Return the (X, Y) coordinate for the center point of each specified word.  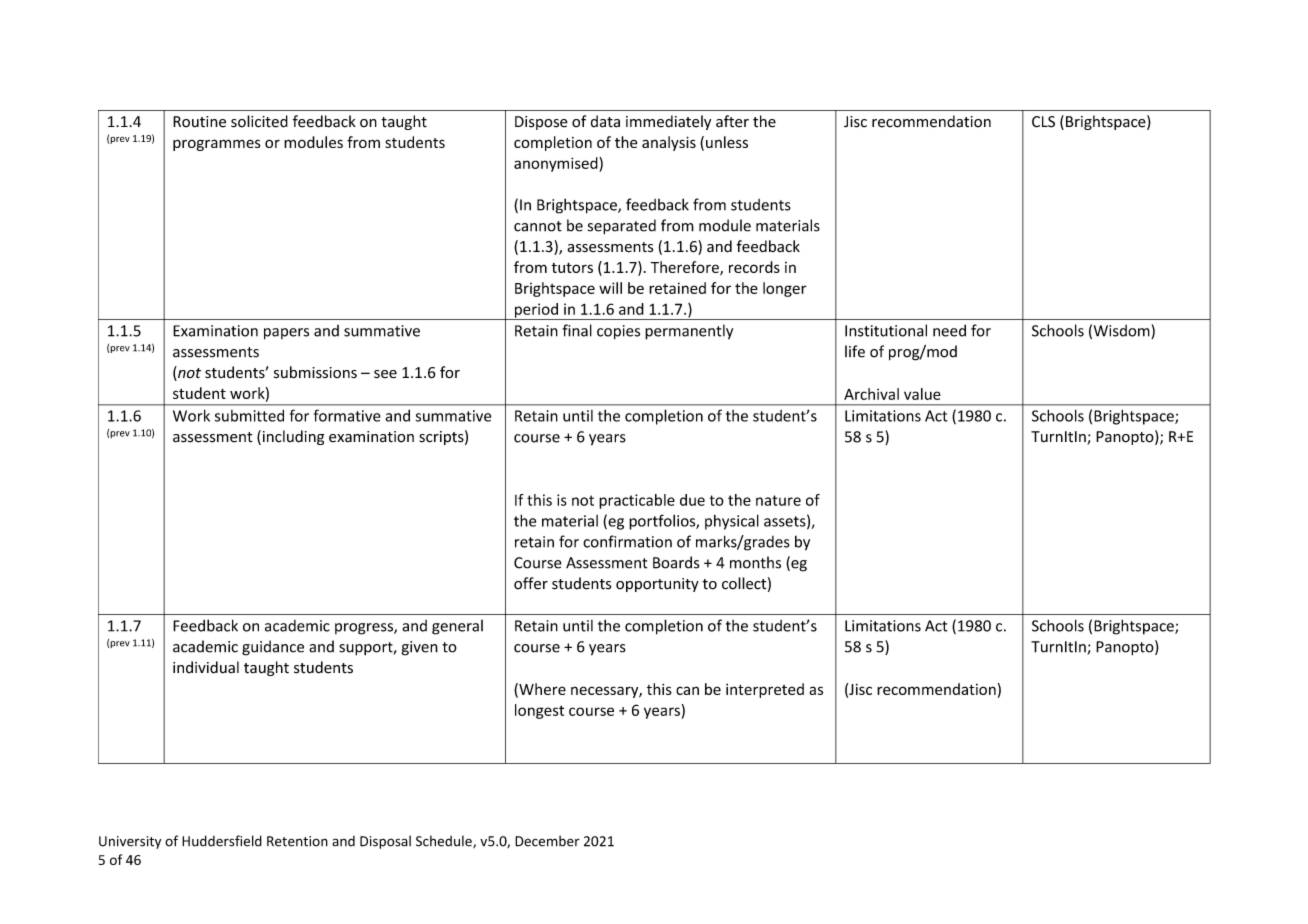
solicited (259, 121)
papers (286, 334)
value (922, 394)
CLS (1043, 122)
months (755, 562)
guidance (273, 648)
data (605, 121)
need (949, 330)
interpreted (765, 690)
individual (206, 667)
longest (539, 711)
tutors (572, 268)
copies (618, 332)
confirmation (627, 541)
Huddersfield (222, 841)
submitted (249, 415)
